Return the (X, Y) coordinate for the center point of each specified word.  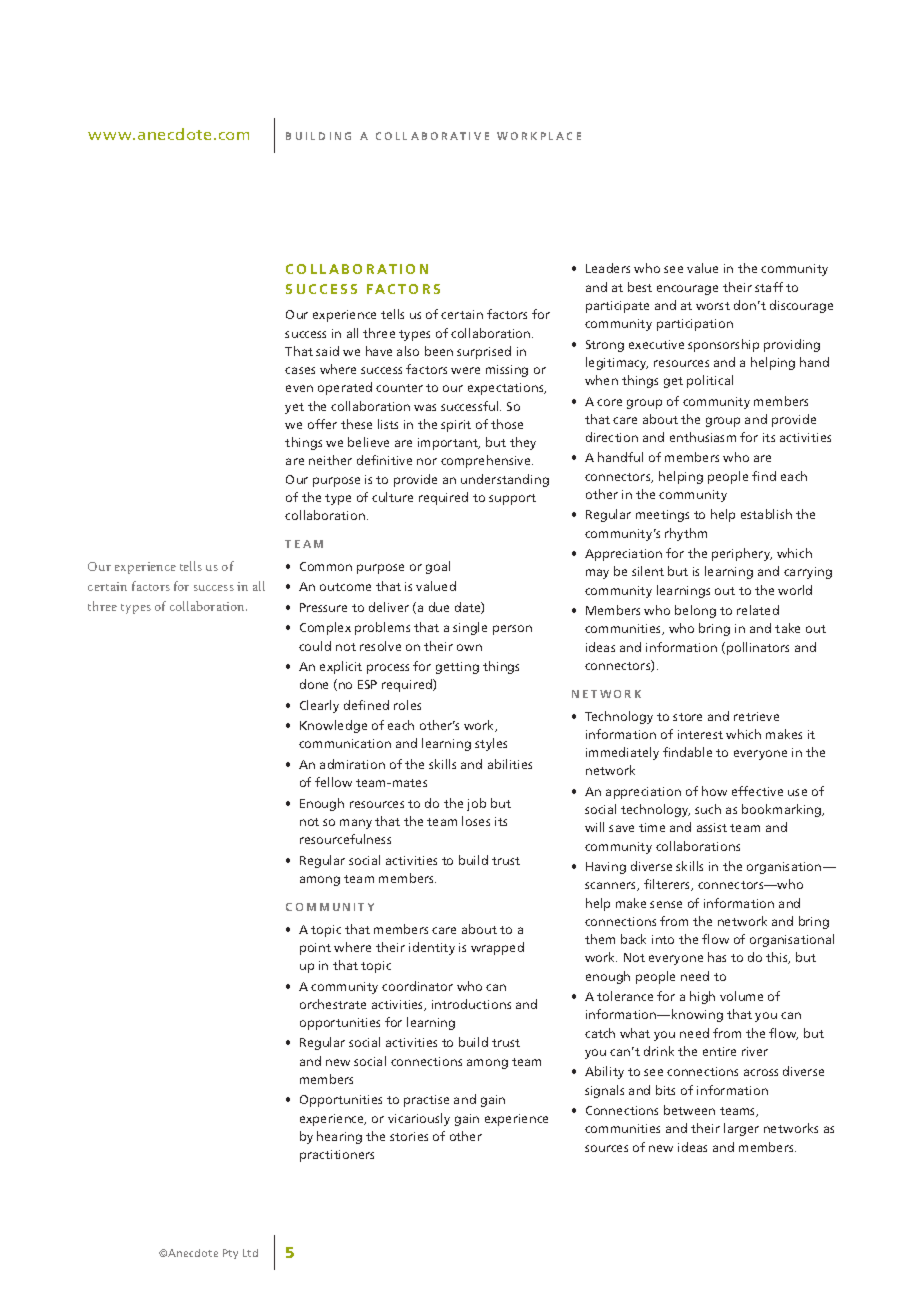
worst (713, 306)
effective (757, 791)
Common (326, 566)
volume (741, 996)
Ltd (250, 1253)
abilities (510, 764)
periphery (742, 554)
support (512, 499)
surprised (484, 352)
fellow (333, 782)
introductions (471, 1004)
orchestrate (333, 1004)
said (327, 351)
